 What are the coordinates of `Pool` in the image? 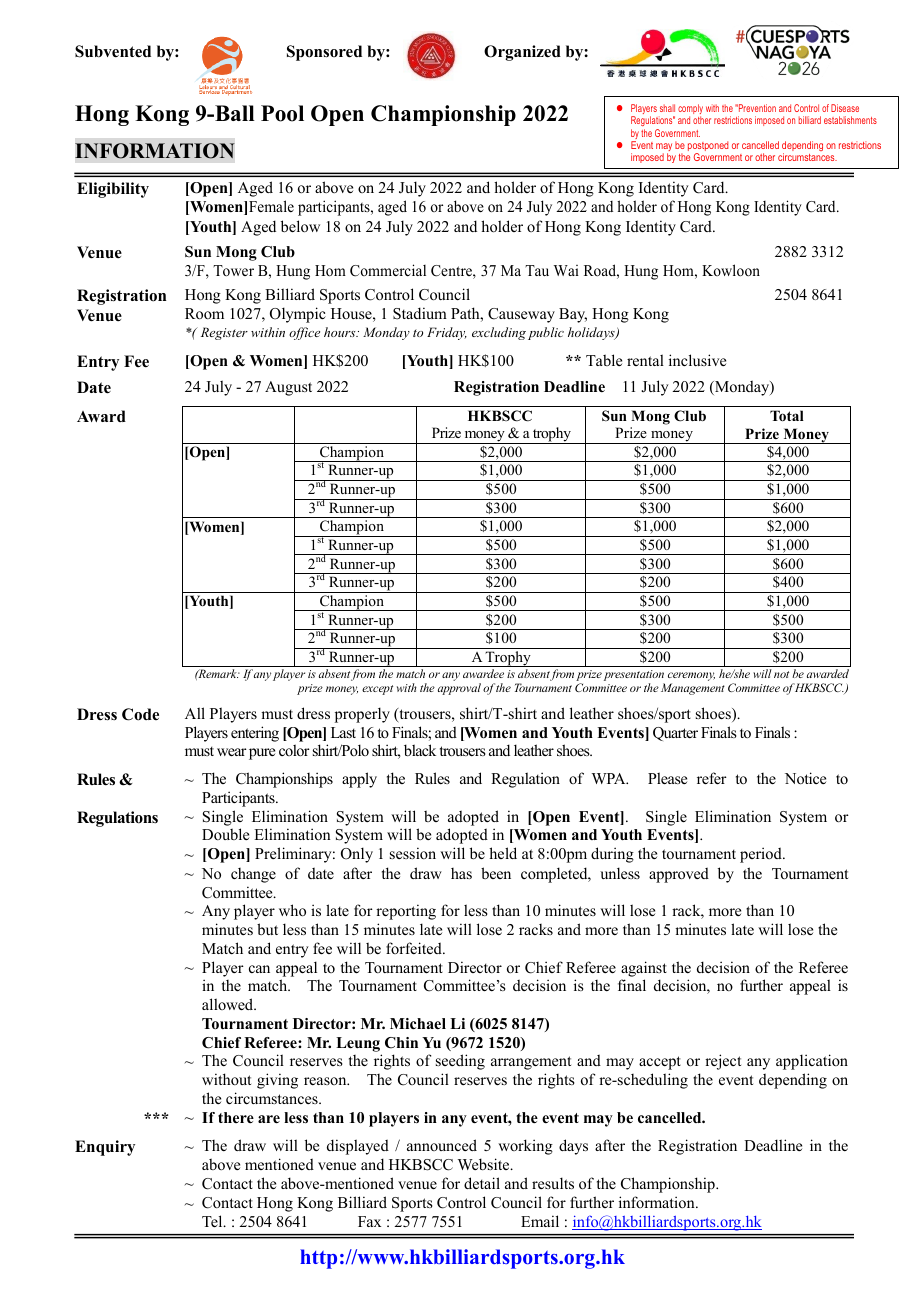 It's located at (282, 113).
